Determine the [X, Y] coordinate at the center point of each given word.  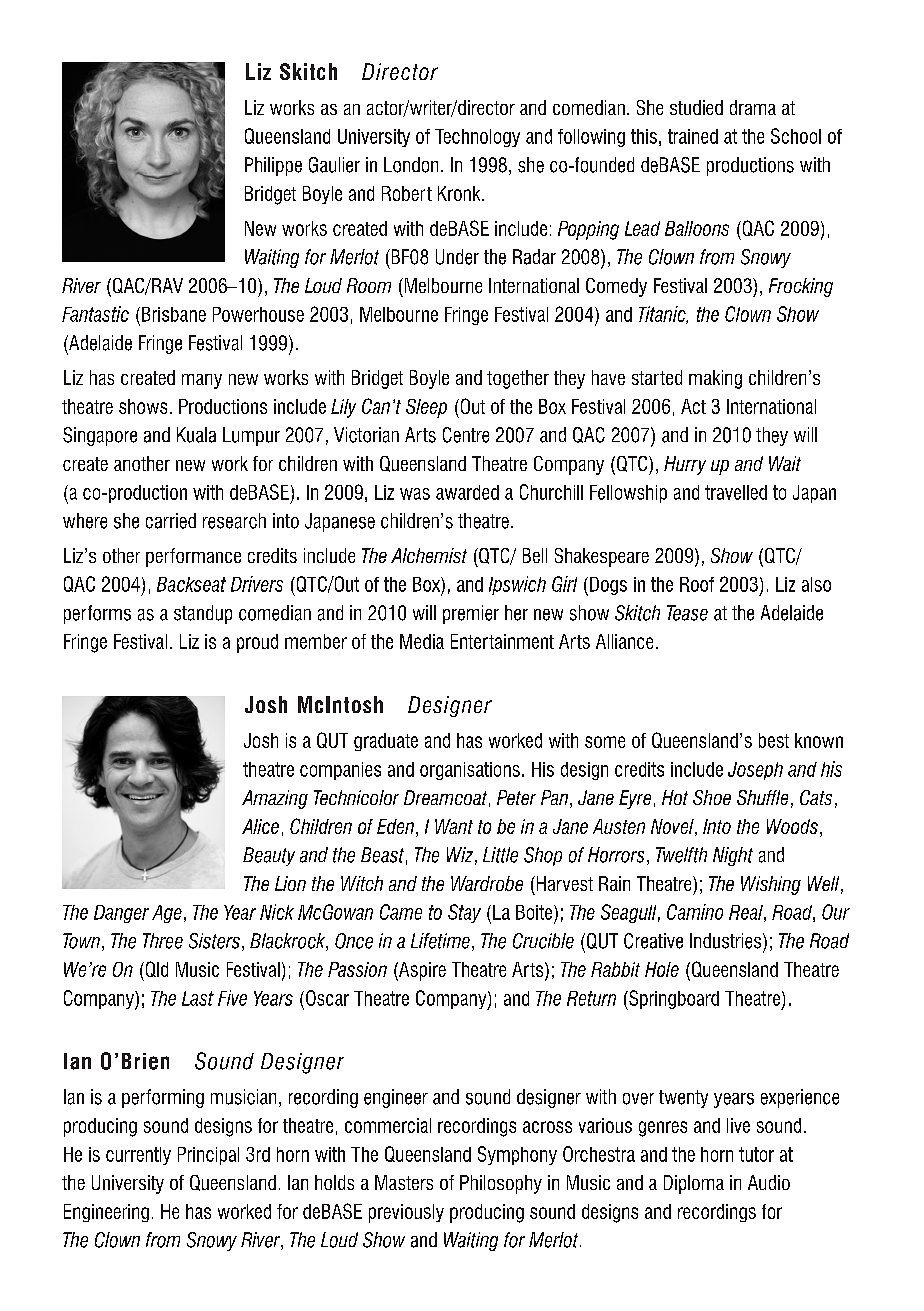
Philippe [273, 166]
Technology [477, 138]
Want [454, 826]
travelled [736, 492]
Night [733, 856]
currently [138, 1156]
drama [753, 107]
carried [171, 521]
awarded [467, 492]
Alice [260, 826]
